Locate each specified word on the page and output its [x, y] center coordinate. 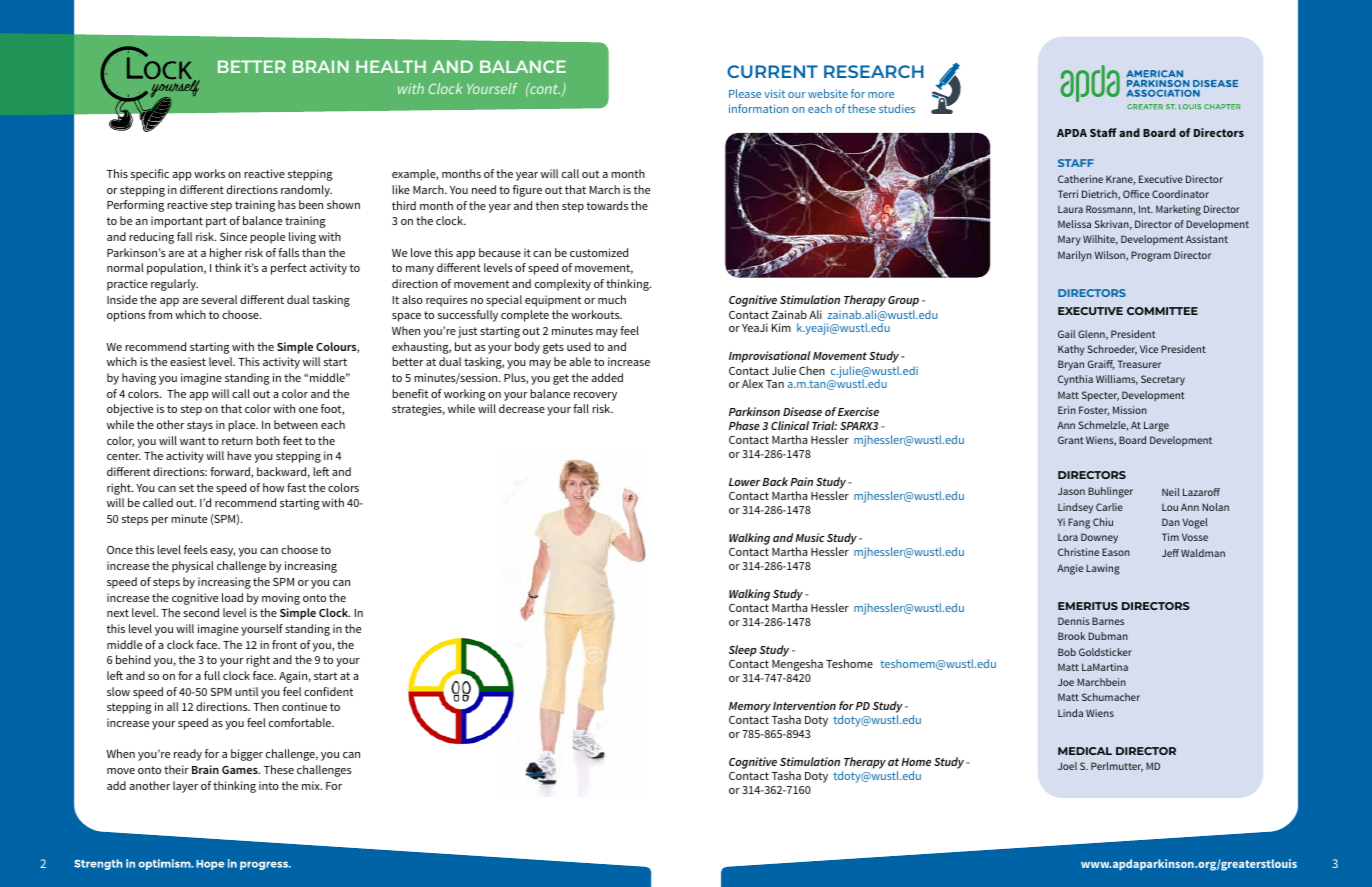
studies [897, 108]
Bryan [1071, 365]
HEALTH [391, 66]
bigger [247, 755]
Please [745, 93]
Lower [745, 482]
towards [607, 205]
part [216, 222]
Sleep [743, 651]
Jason [1071, 491]
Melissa [1074, 224]
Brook [1071, 636]
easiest [188, 361]
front [284, 644]
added [607, 377]
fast [296, 487]
